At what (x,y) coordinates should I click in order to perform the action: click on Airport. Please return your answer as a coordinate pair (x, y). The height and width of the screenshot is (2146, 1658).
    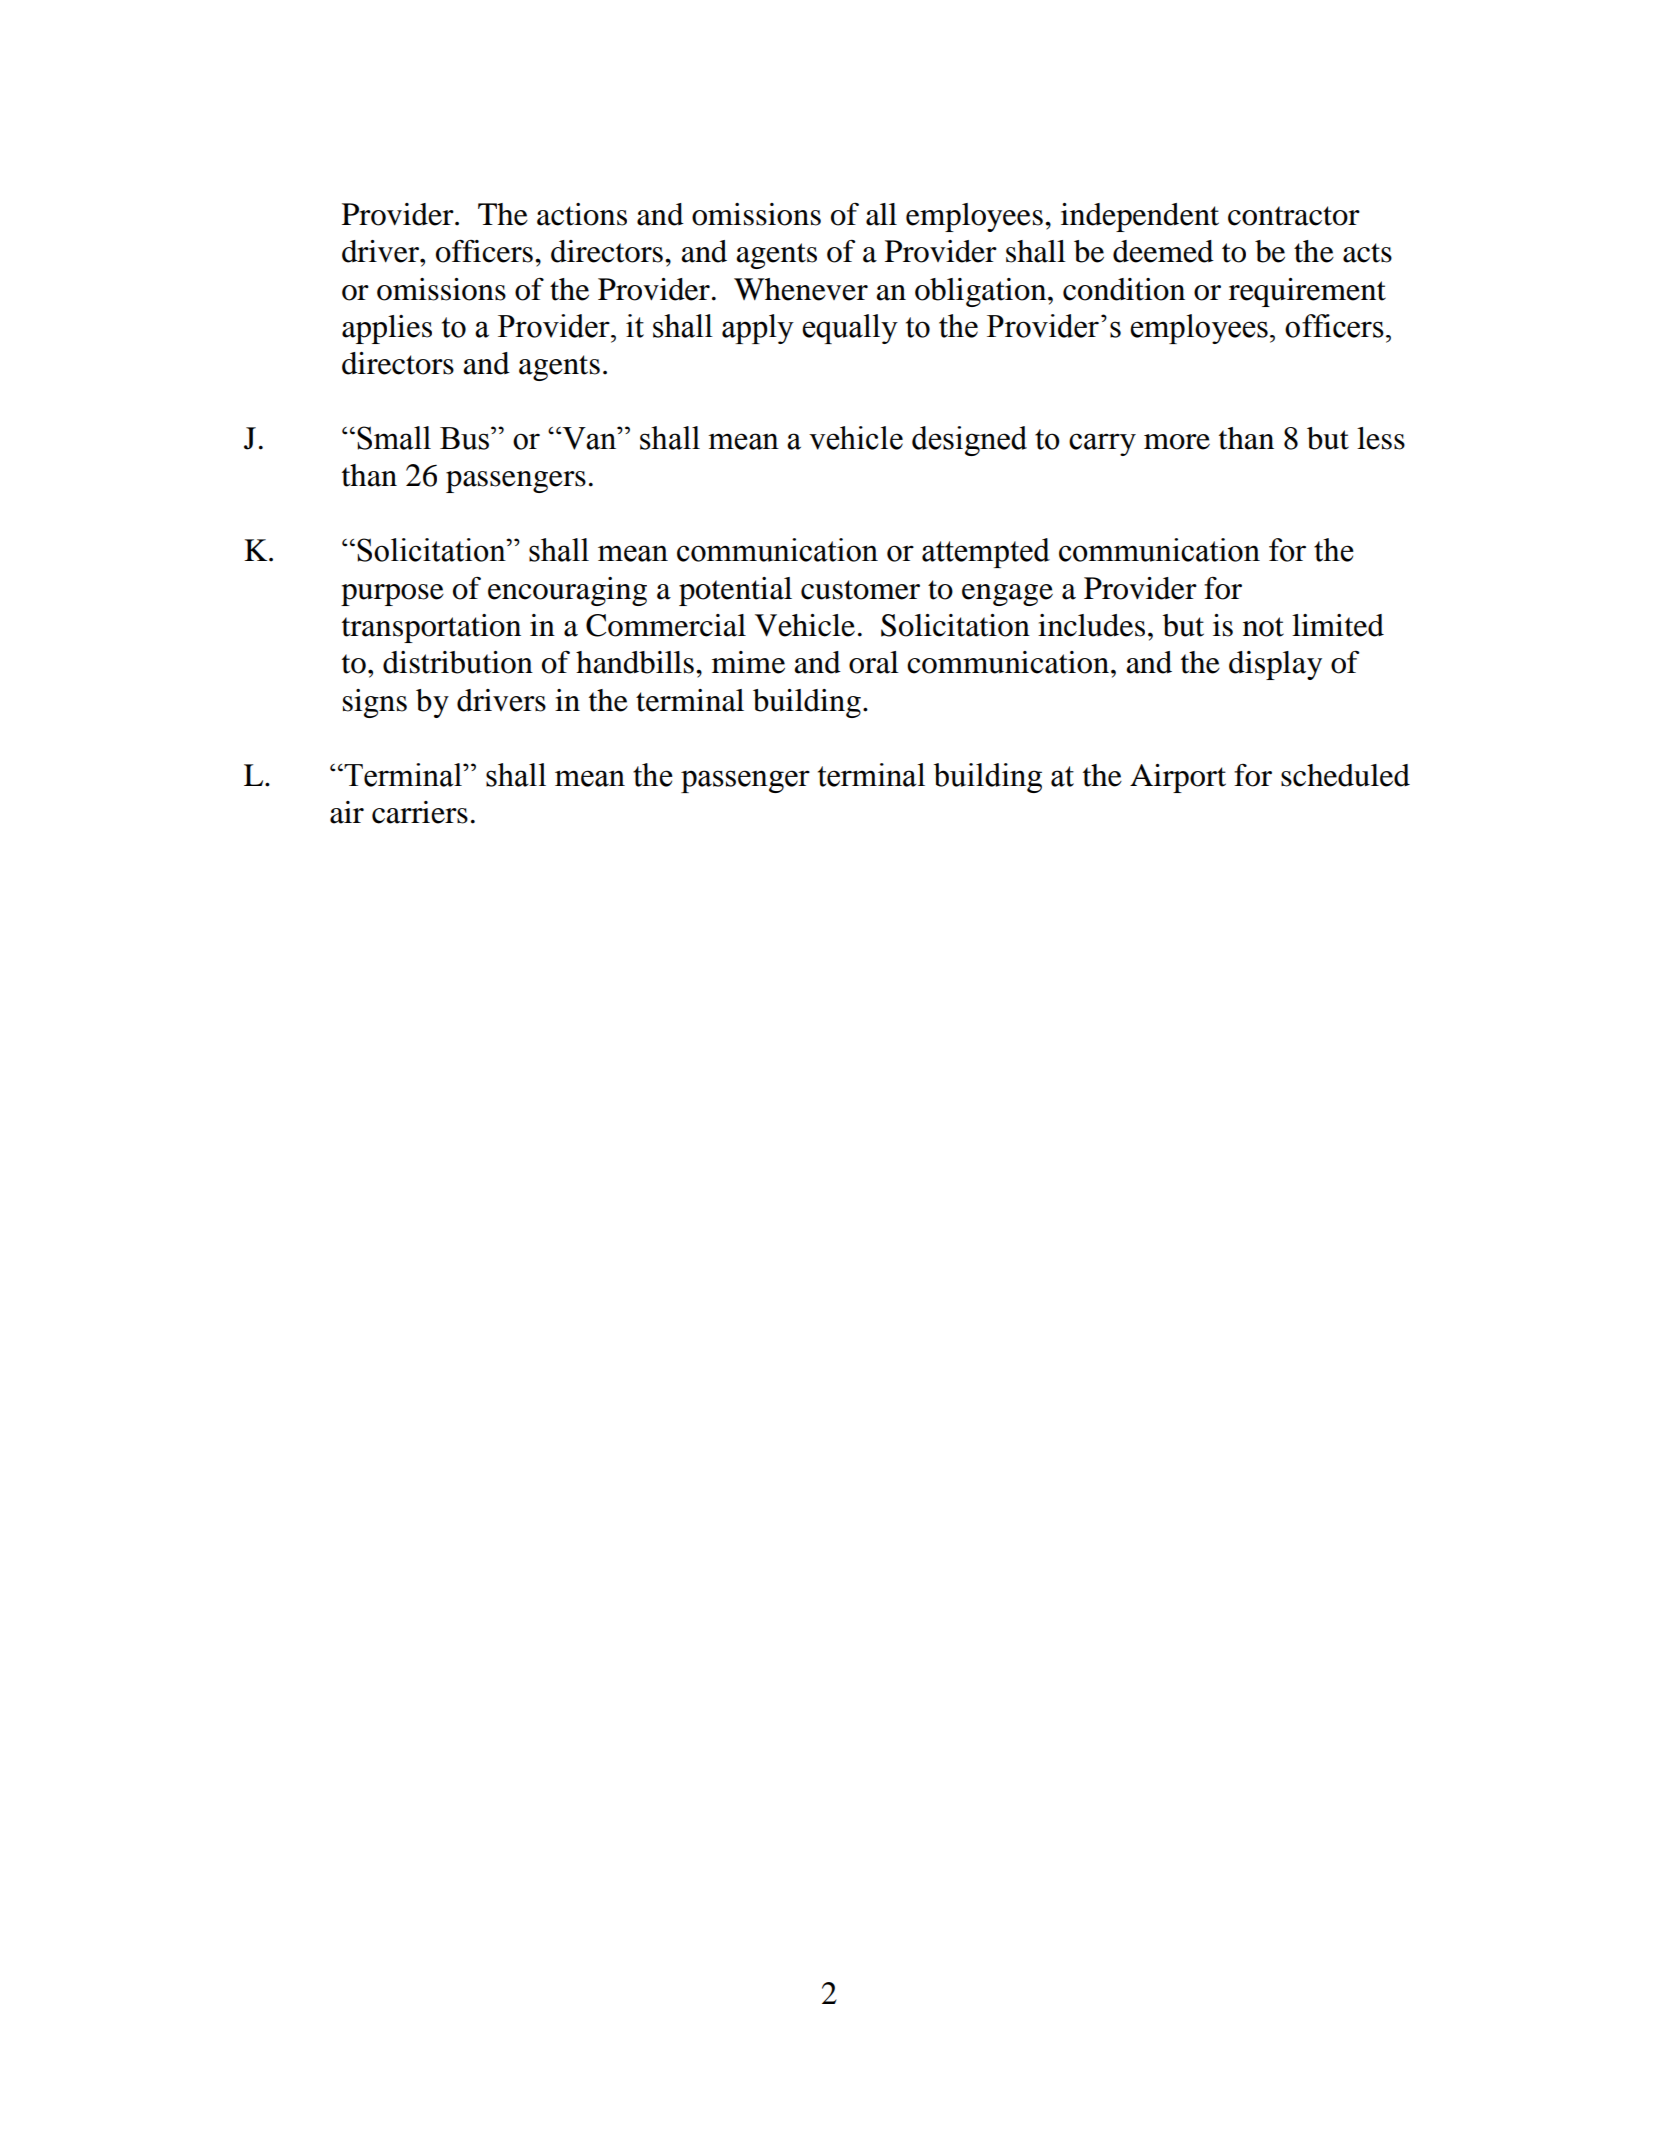
    Looking at the image, I should click on (1178, 778).
